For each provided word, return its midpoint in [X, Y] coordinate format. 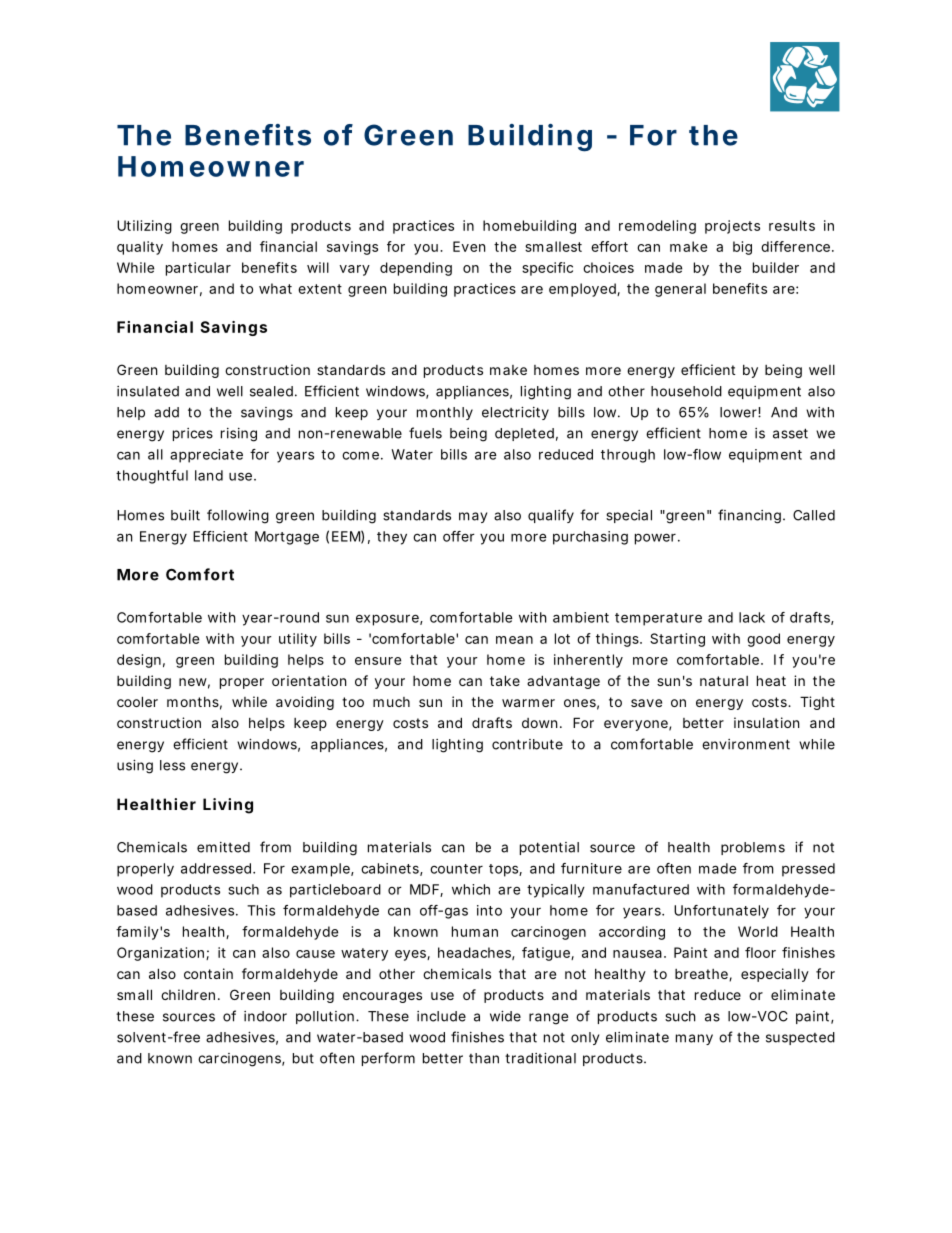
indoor [265, 1016]
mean [514, 640]
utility [298, 640]
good [763, 640]
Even [469, 246]
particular [198, 269]
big [742, 248]
